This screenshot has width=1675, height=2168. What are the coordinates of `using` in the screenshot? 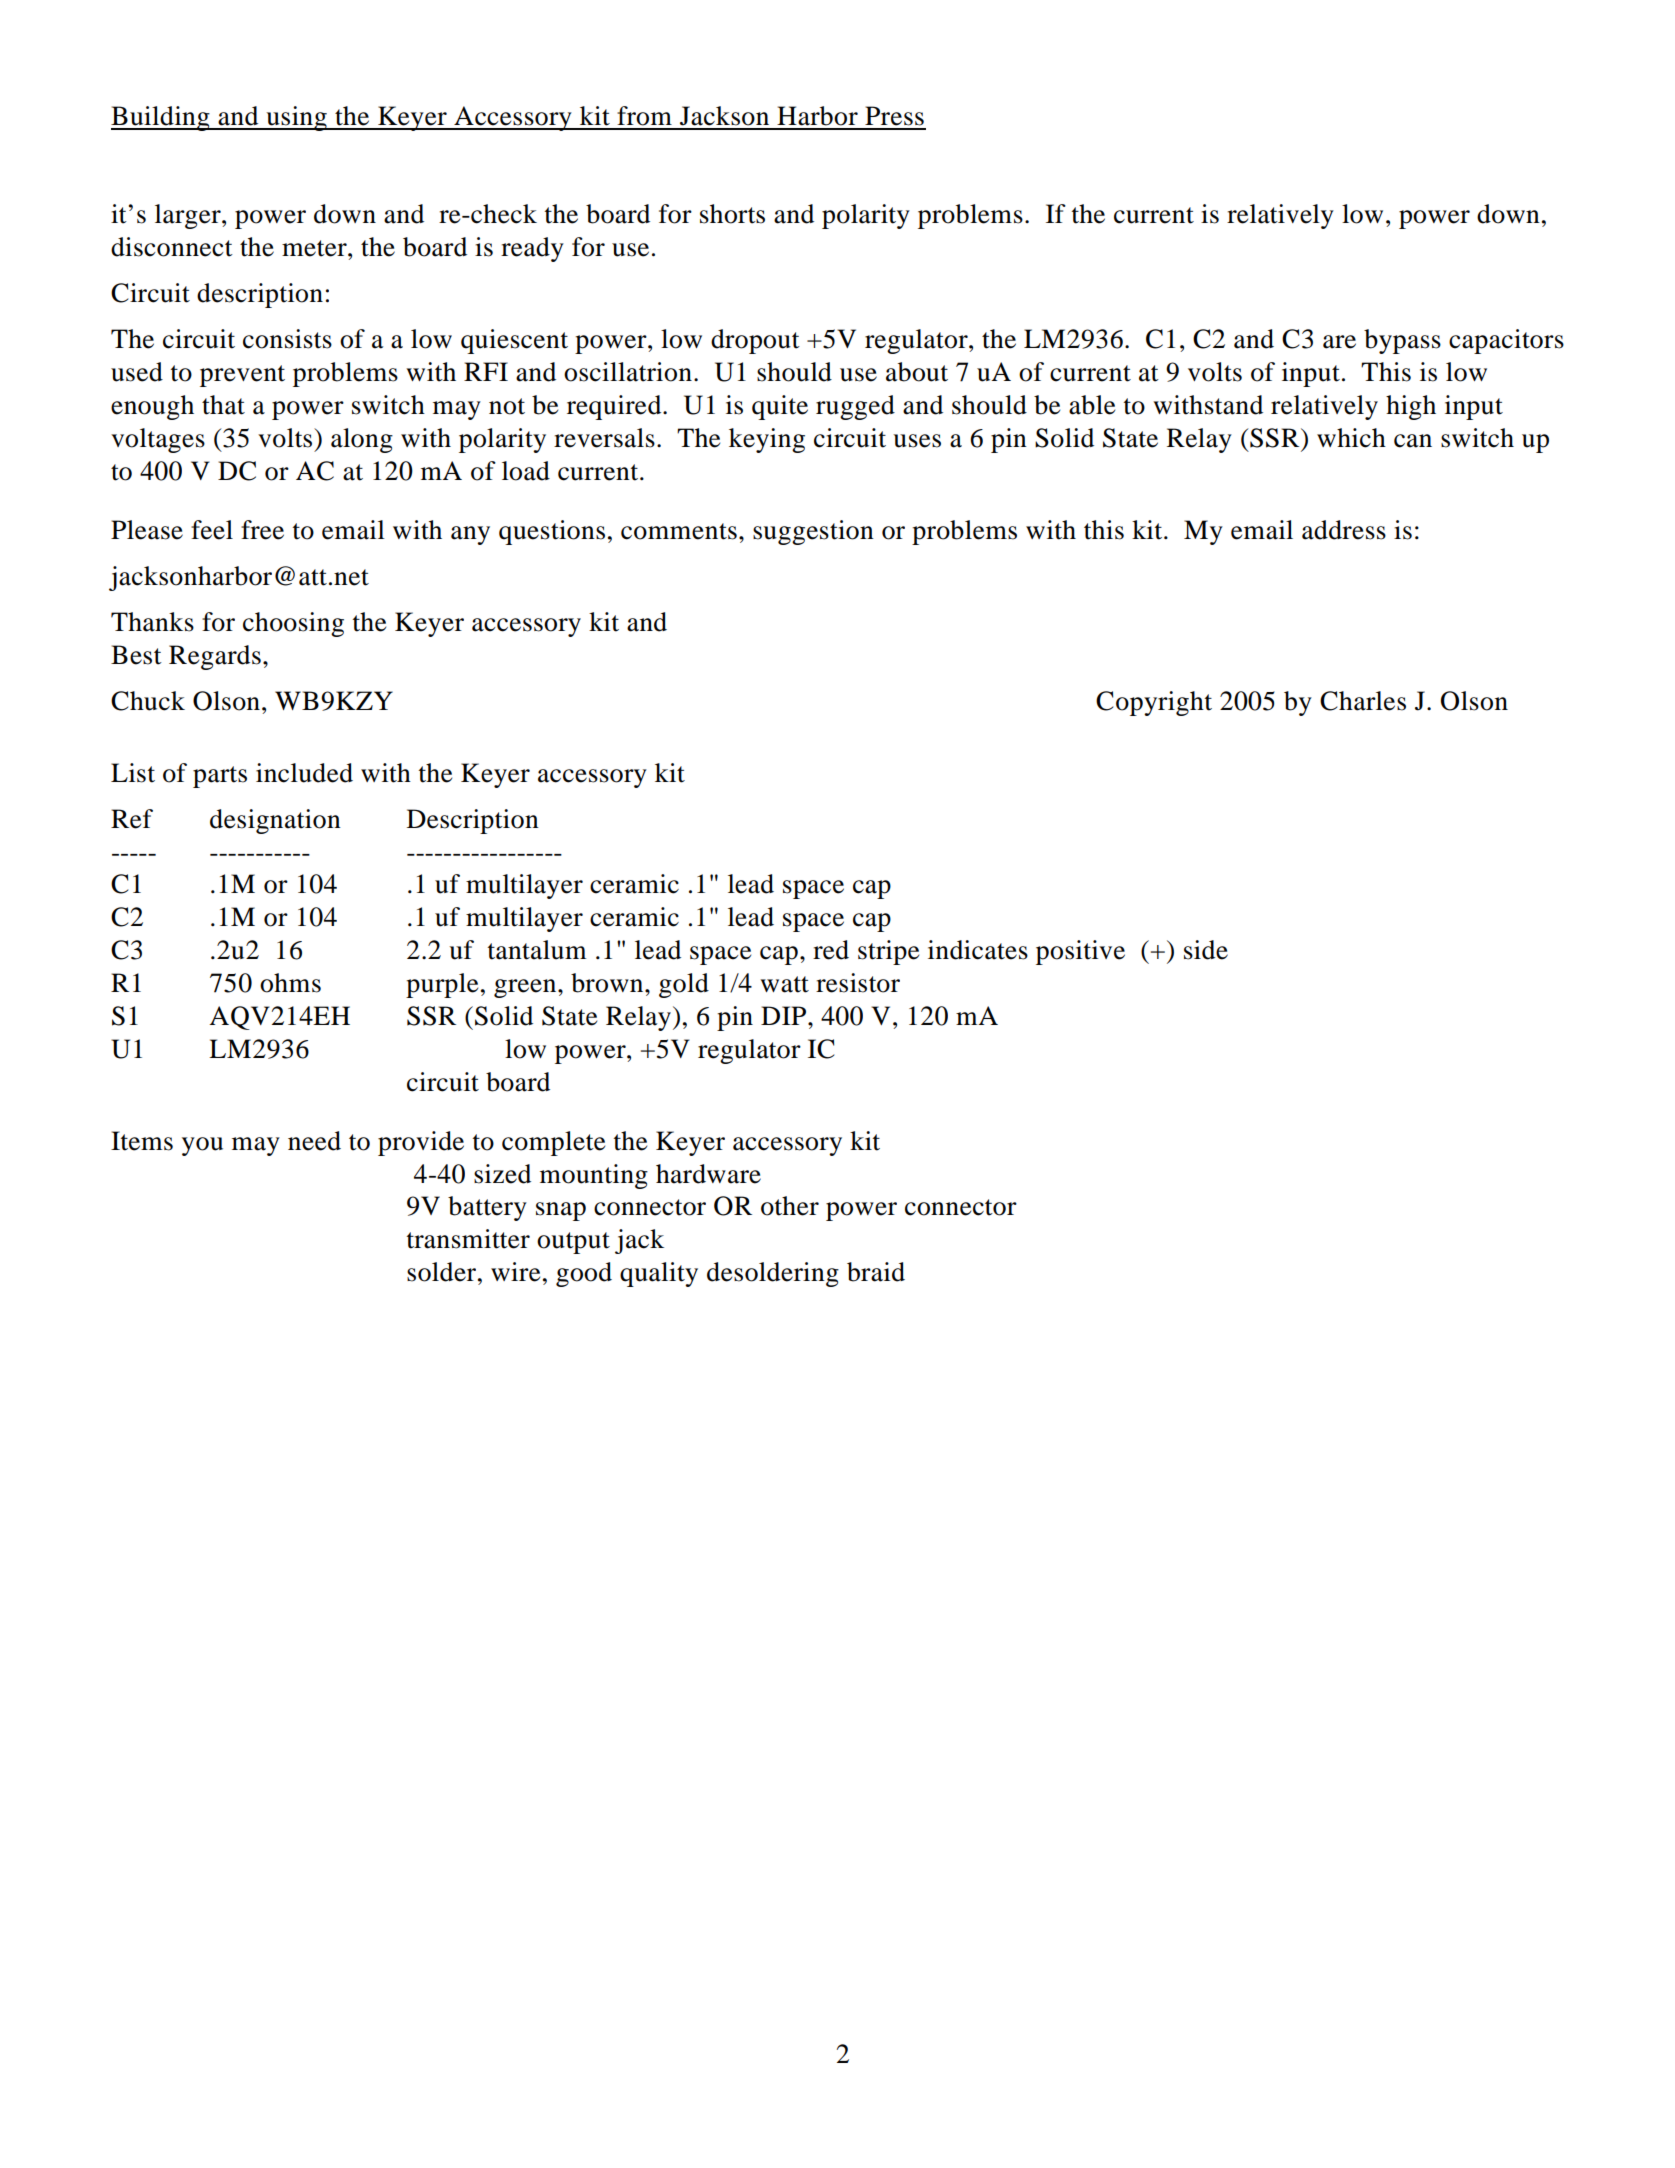 It's located at (296, 118).
